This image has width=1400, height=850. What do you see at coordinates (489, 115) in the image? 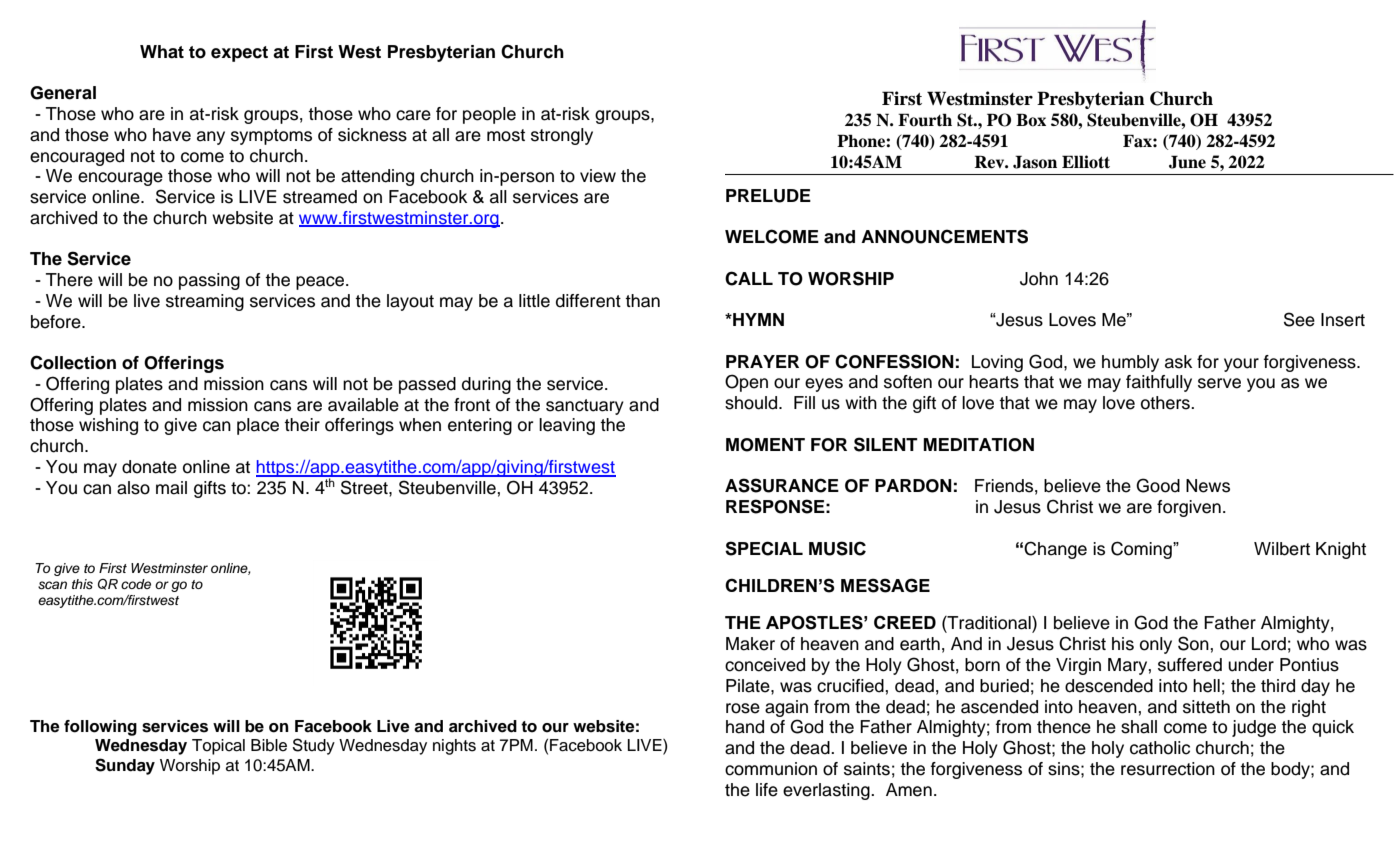
I see `people` at bounding box center [489, 115].
